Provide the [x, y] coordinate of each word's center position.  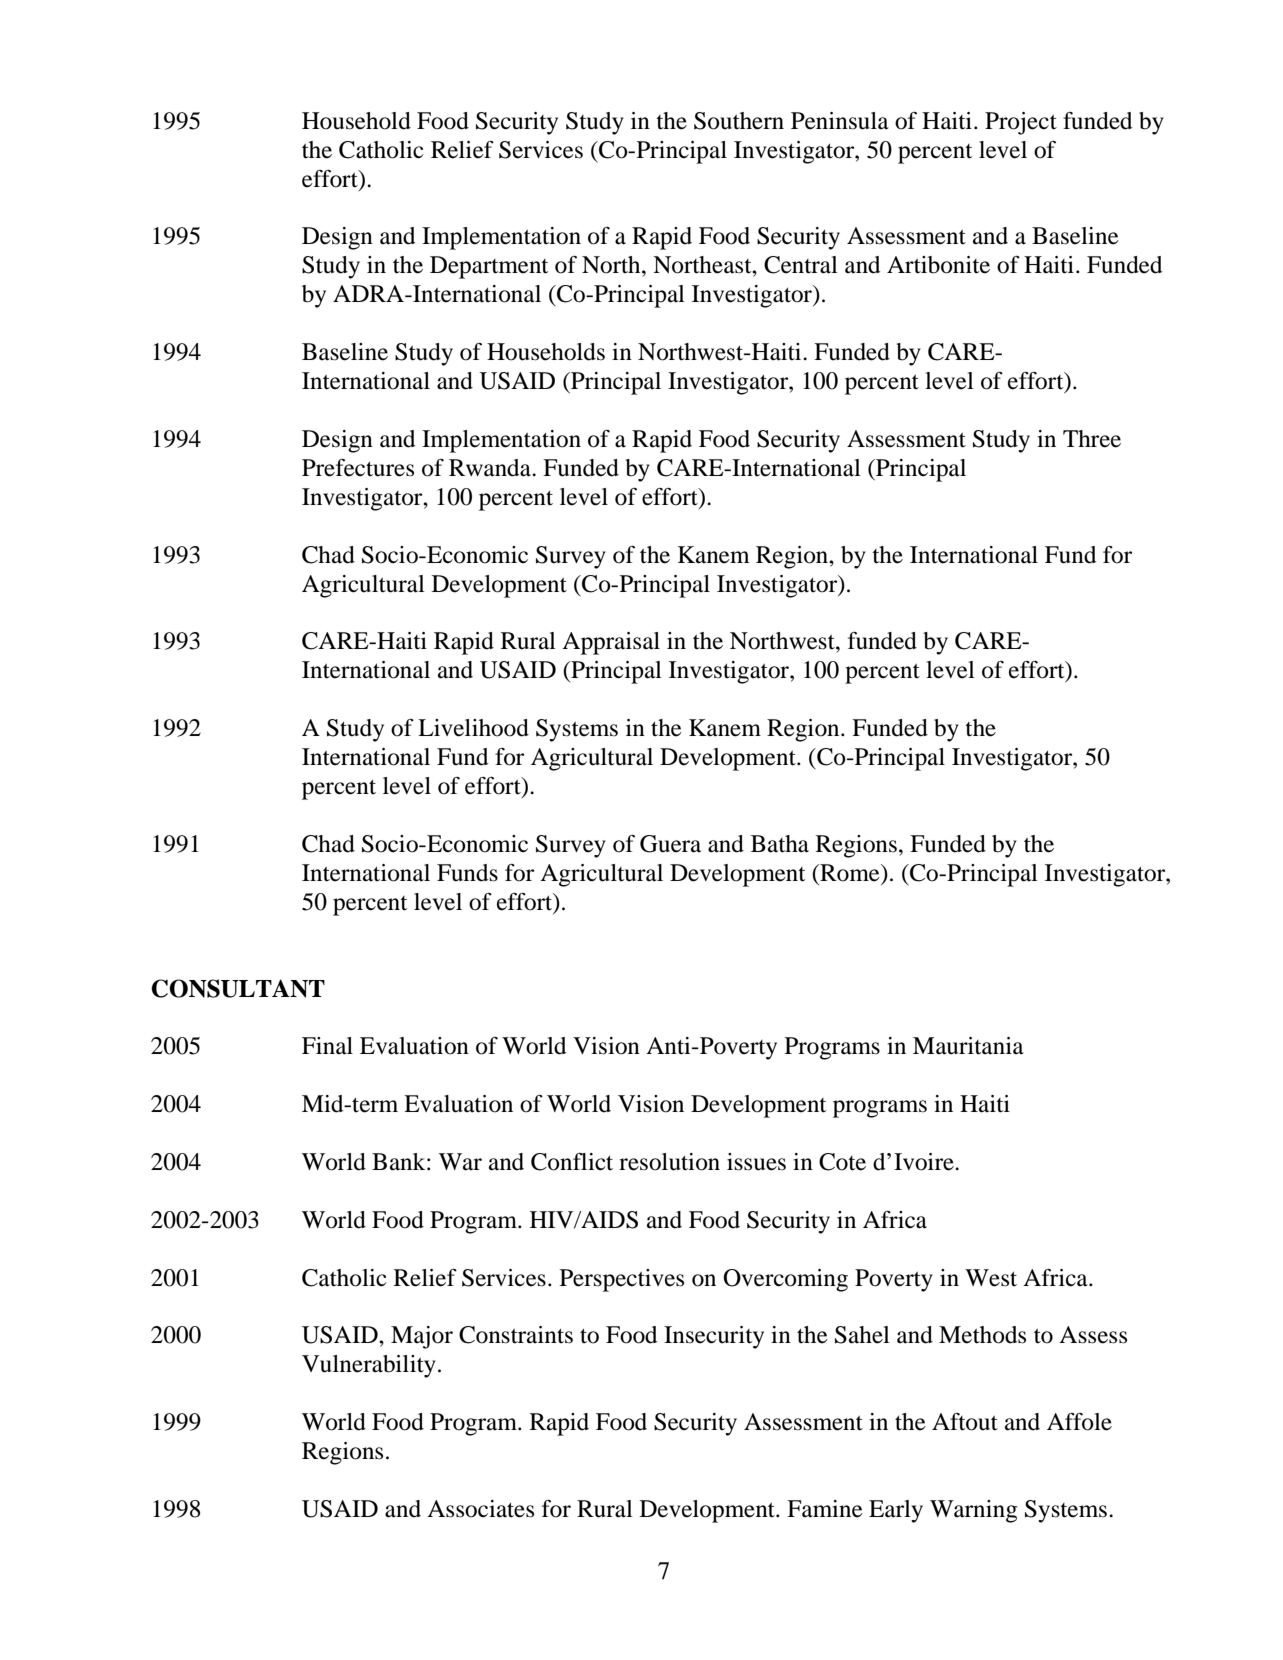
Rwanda [491, 468]
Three [1092, 439]
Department [489, 267]
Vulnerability [369, 1366]
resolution [669, 1162]
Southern [739, 121]
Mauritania [968, 1046]
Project [1021, 123]
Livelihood [473, 728]
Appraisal [611, 643]
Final [327, 1046]
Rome [850, 873]
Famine [825, 1509]
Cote [842, 1162]
